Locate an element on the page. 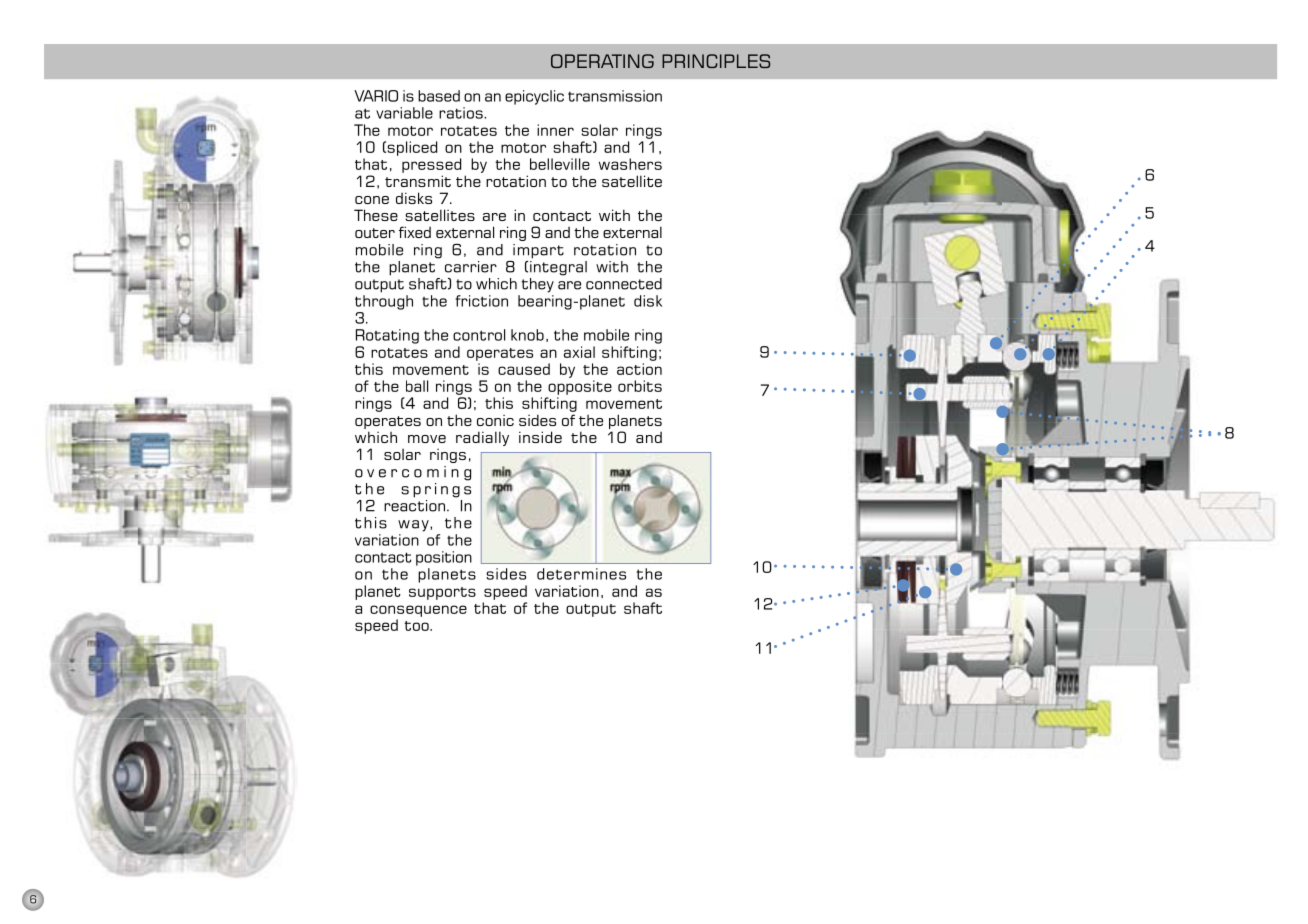 Image resolution: width=1308 pixels, height=924 pixels. OPERATING is located at coordinates (602, 61).
